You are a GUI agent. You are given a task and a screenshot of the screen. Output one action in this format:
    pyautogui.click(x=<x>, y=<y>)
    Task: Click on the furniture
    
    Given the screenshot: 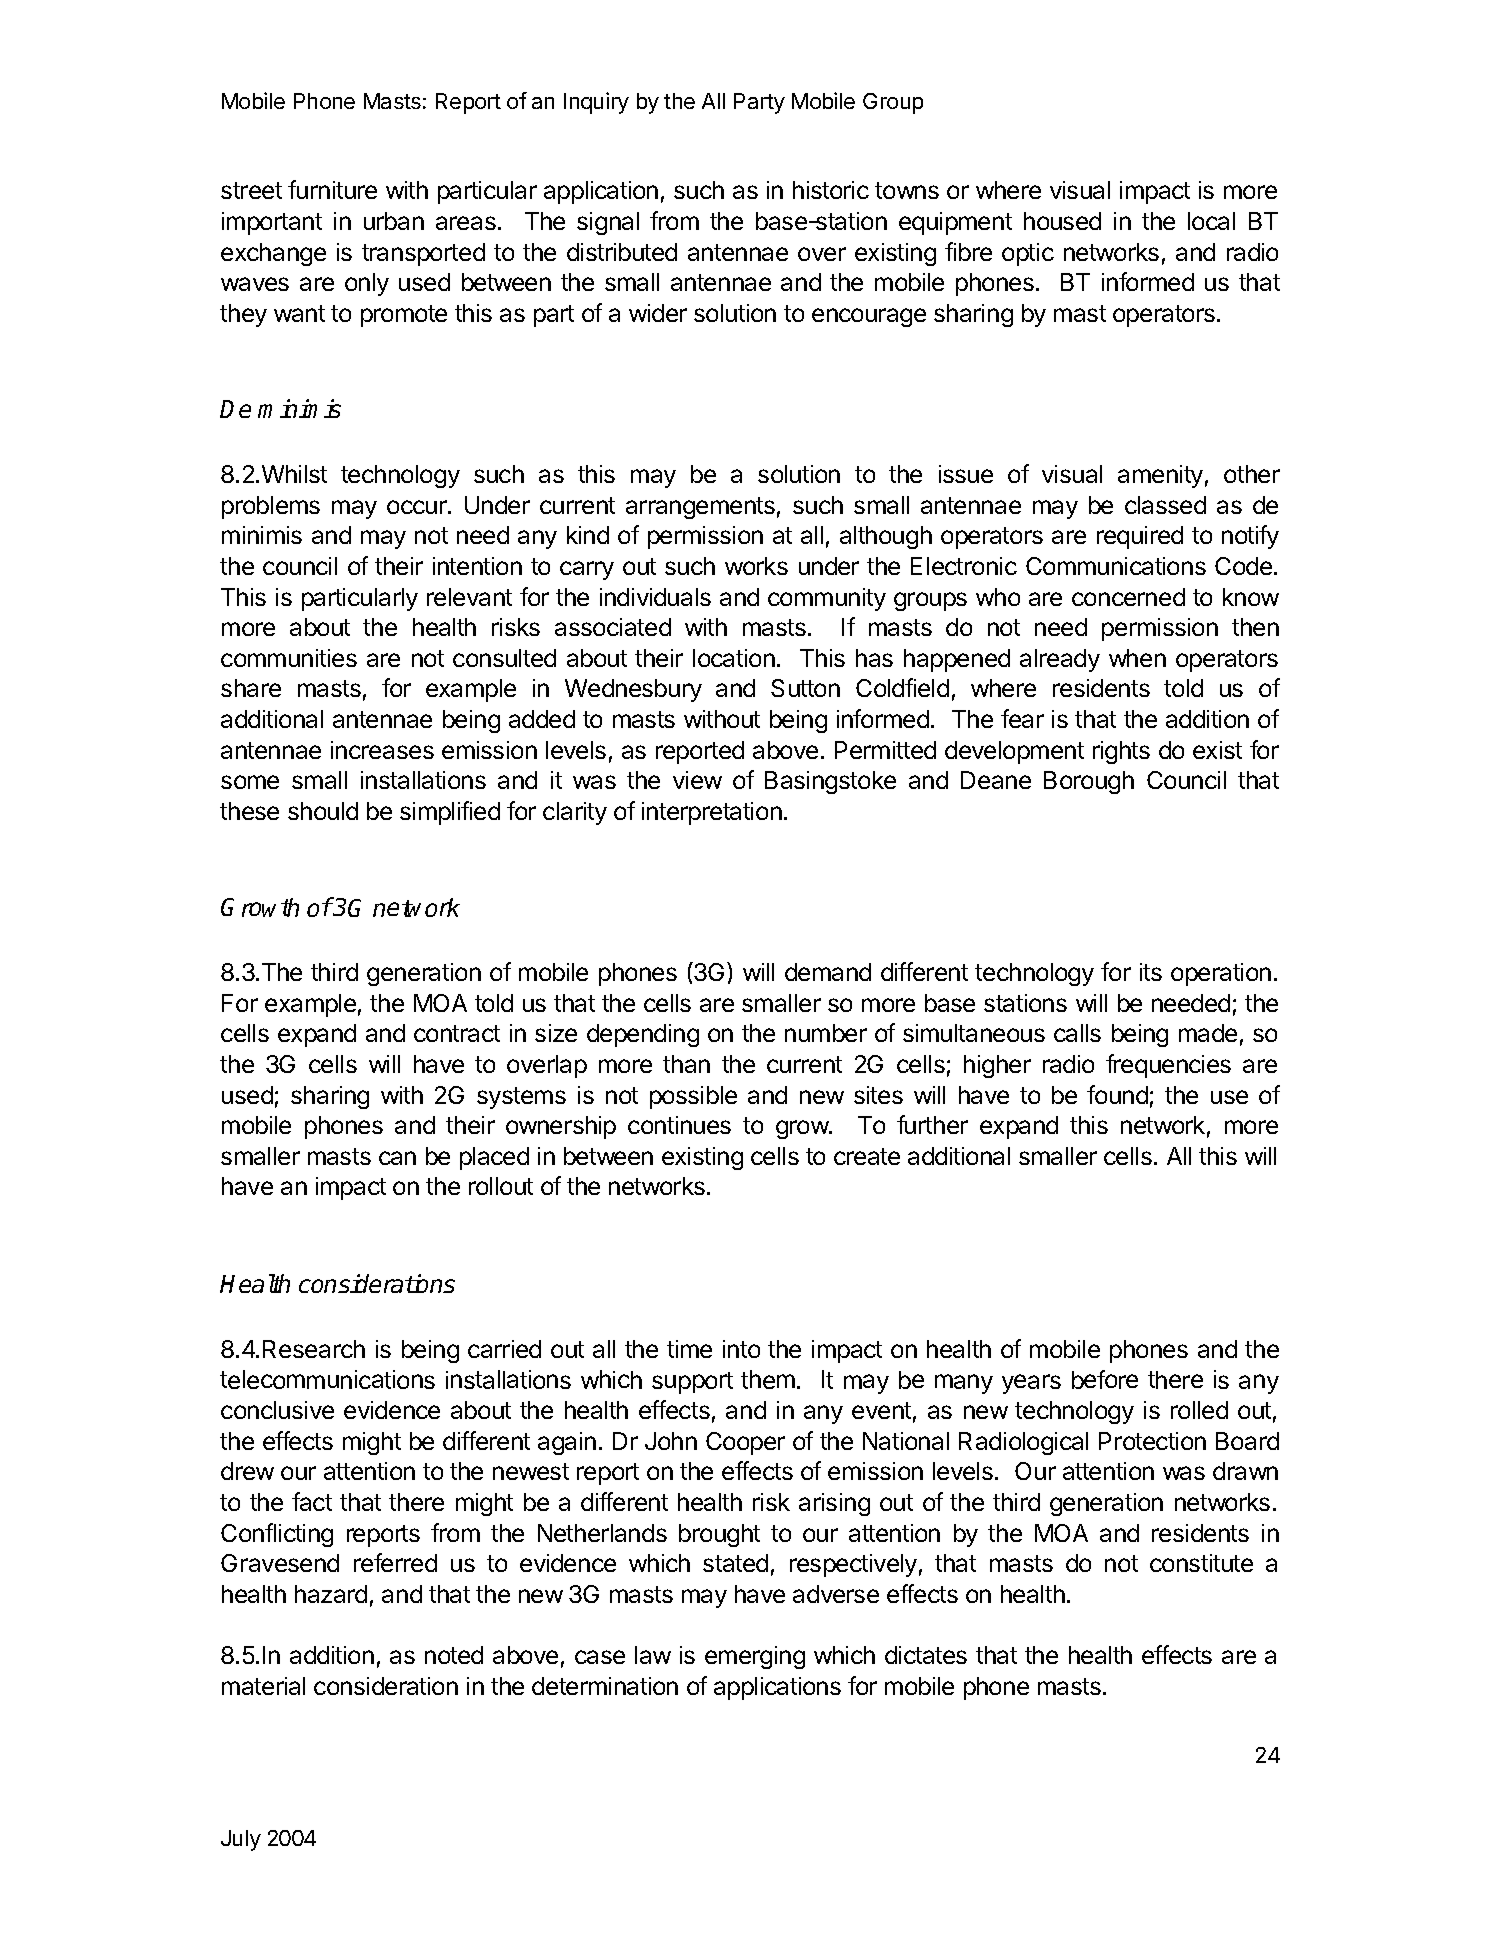 What is the action you would take?
    pyautogui.click(x=332, y=189)
